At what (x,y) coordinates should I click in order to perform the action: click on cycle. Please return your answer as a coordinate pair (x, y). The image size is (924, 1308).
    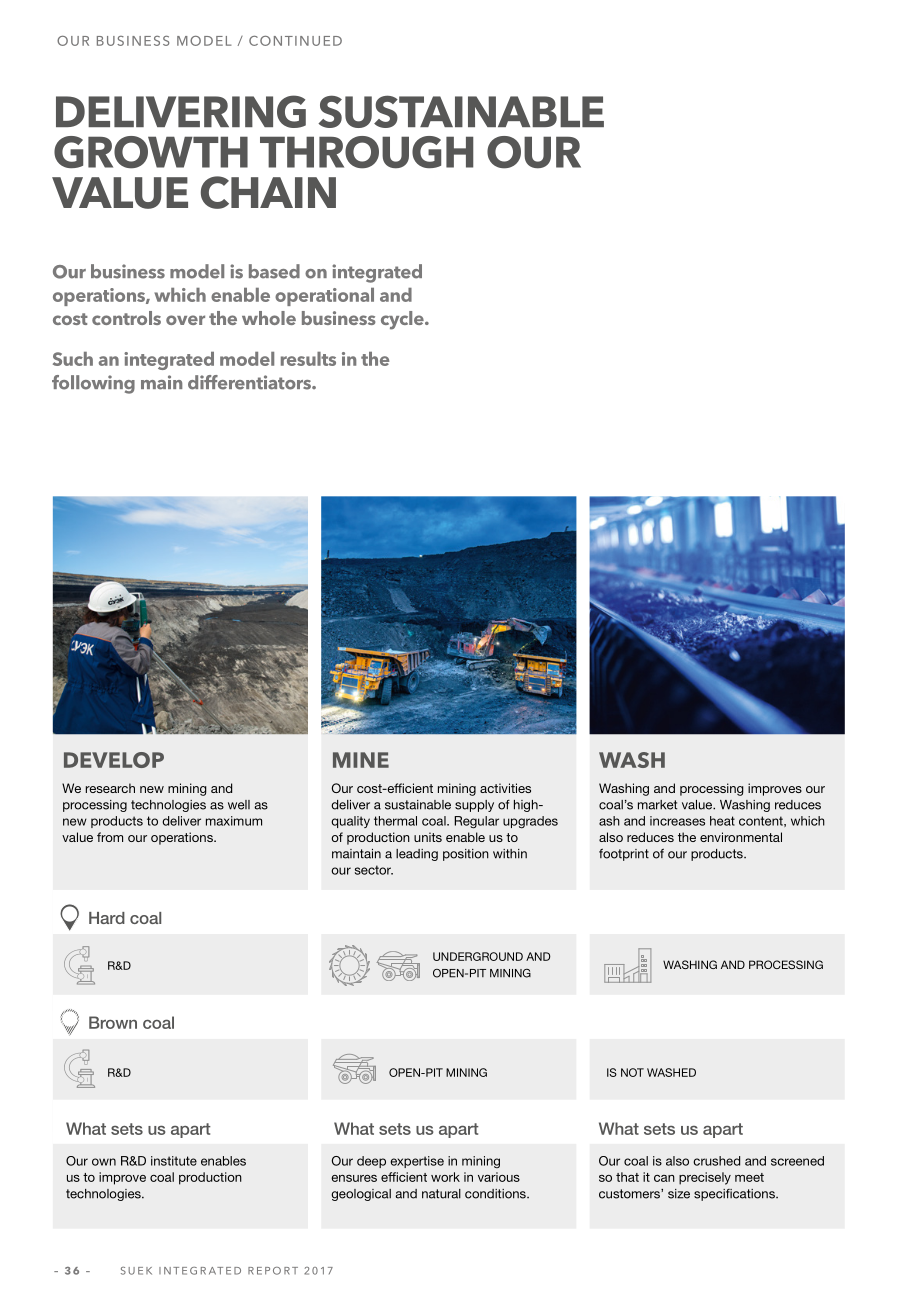
    Looking at the image, I should click on (403, 320).
